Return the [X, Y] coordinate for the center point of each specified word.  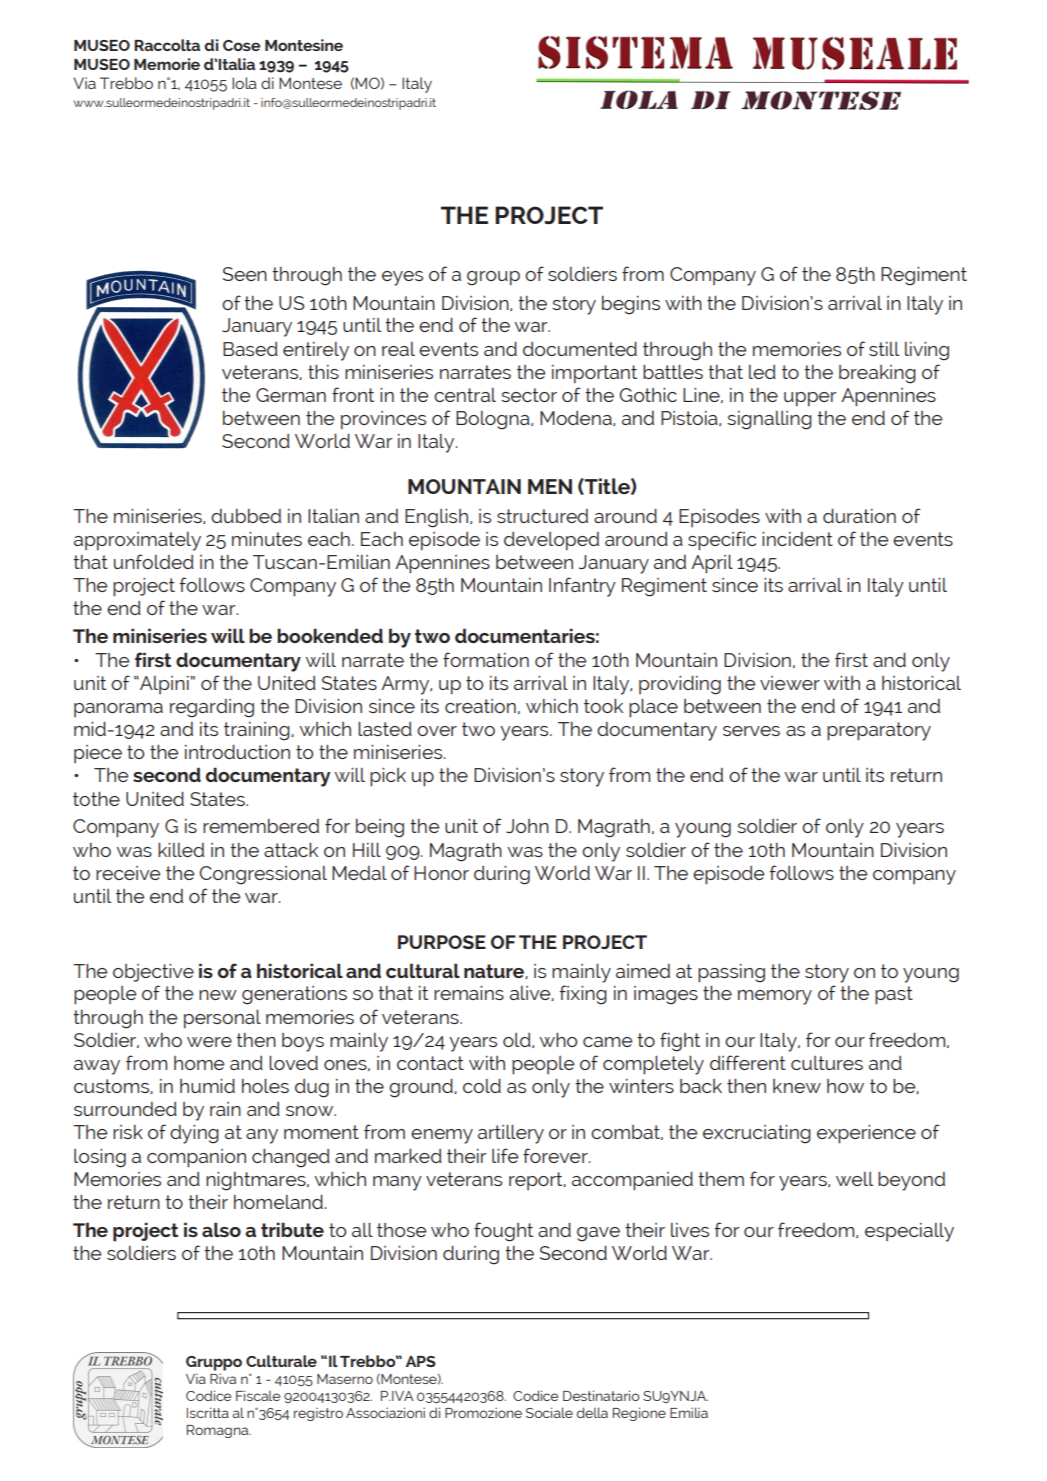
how [845, 1086]
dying [194, 1134]
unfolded [154, 561]
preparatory [879, 731]
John [527, 826]
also [221, 1229]
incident [797, 539]
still [884, 349]
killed [181, 850]
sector [529, 395]
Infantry [582, 587]
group [493, 278]
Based [250, 349]
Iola [244, 83]
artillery [511, 1134]
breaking [877, 374]
